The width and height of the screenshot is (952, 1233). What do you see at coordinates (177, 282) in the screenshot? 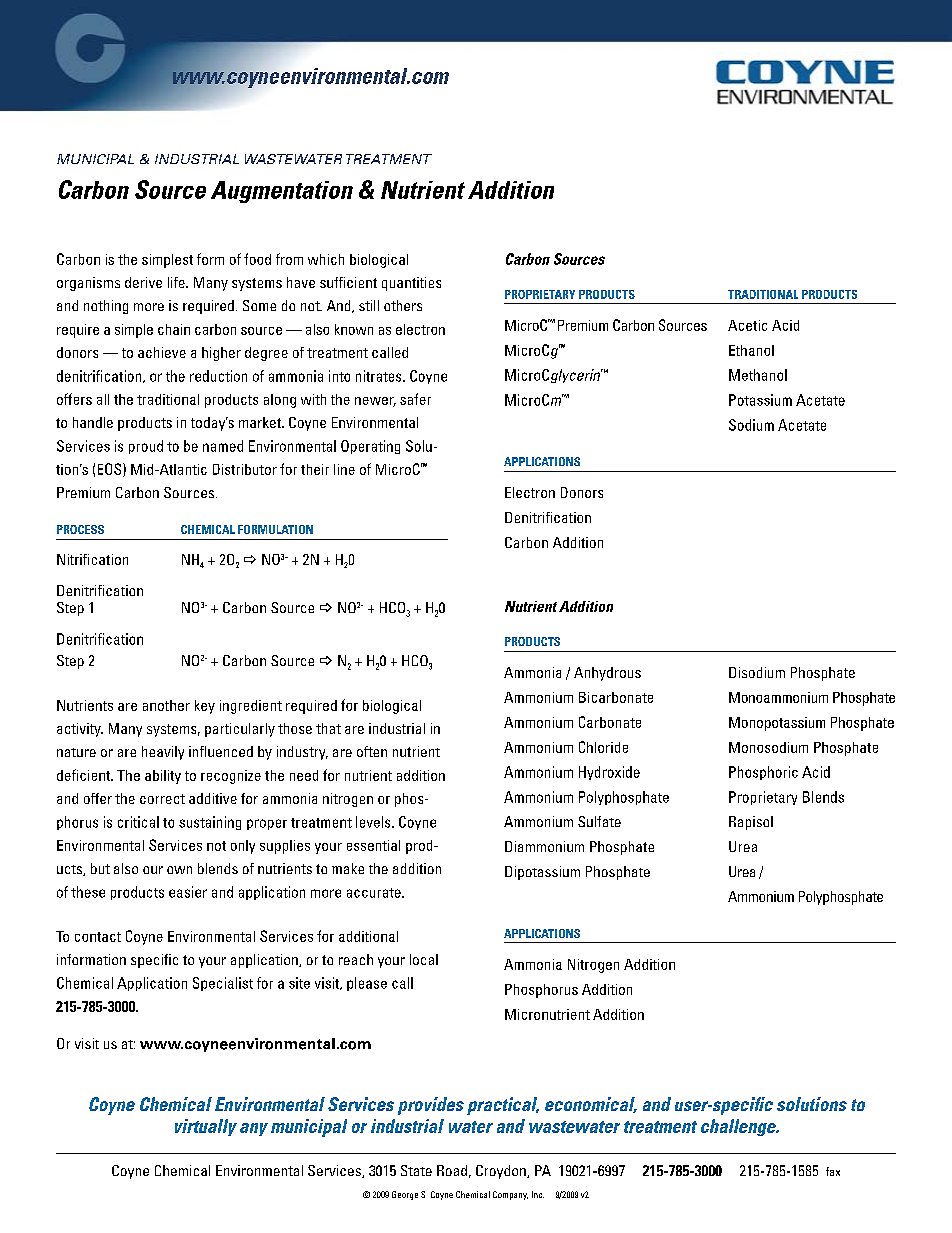
I see `life` at bounding box center [177, 282].
